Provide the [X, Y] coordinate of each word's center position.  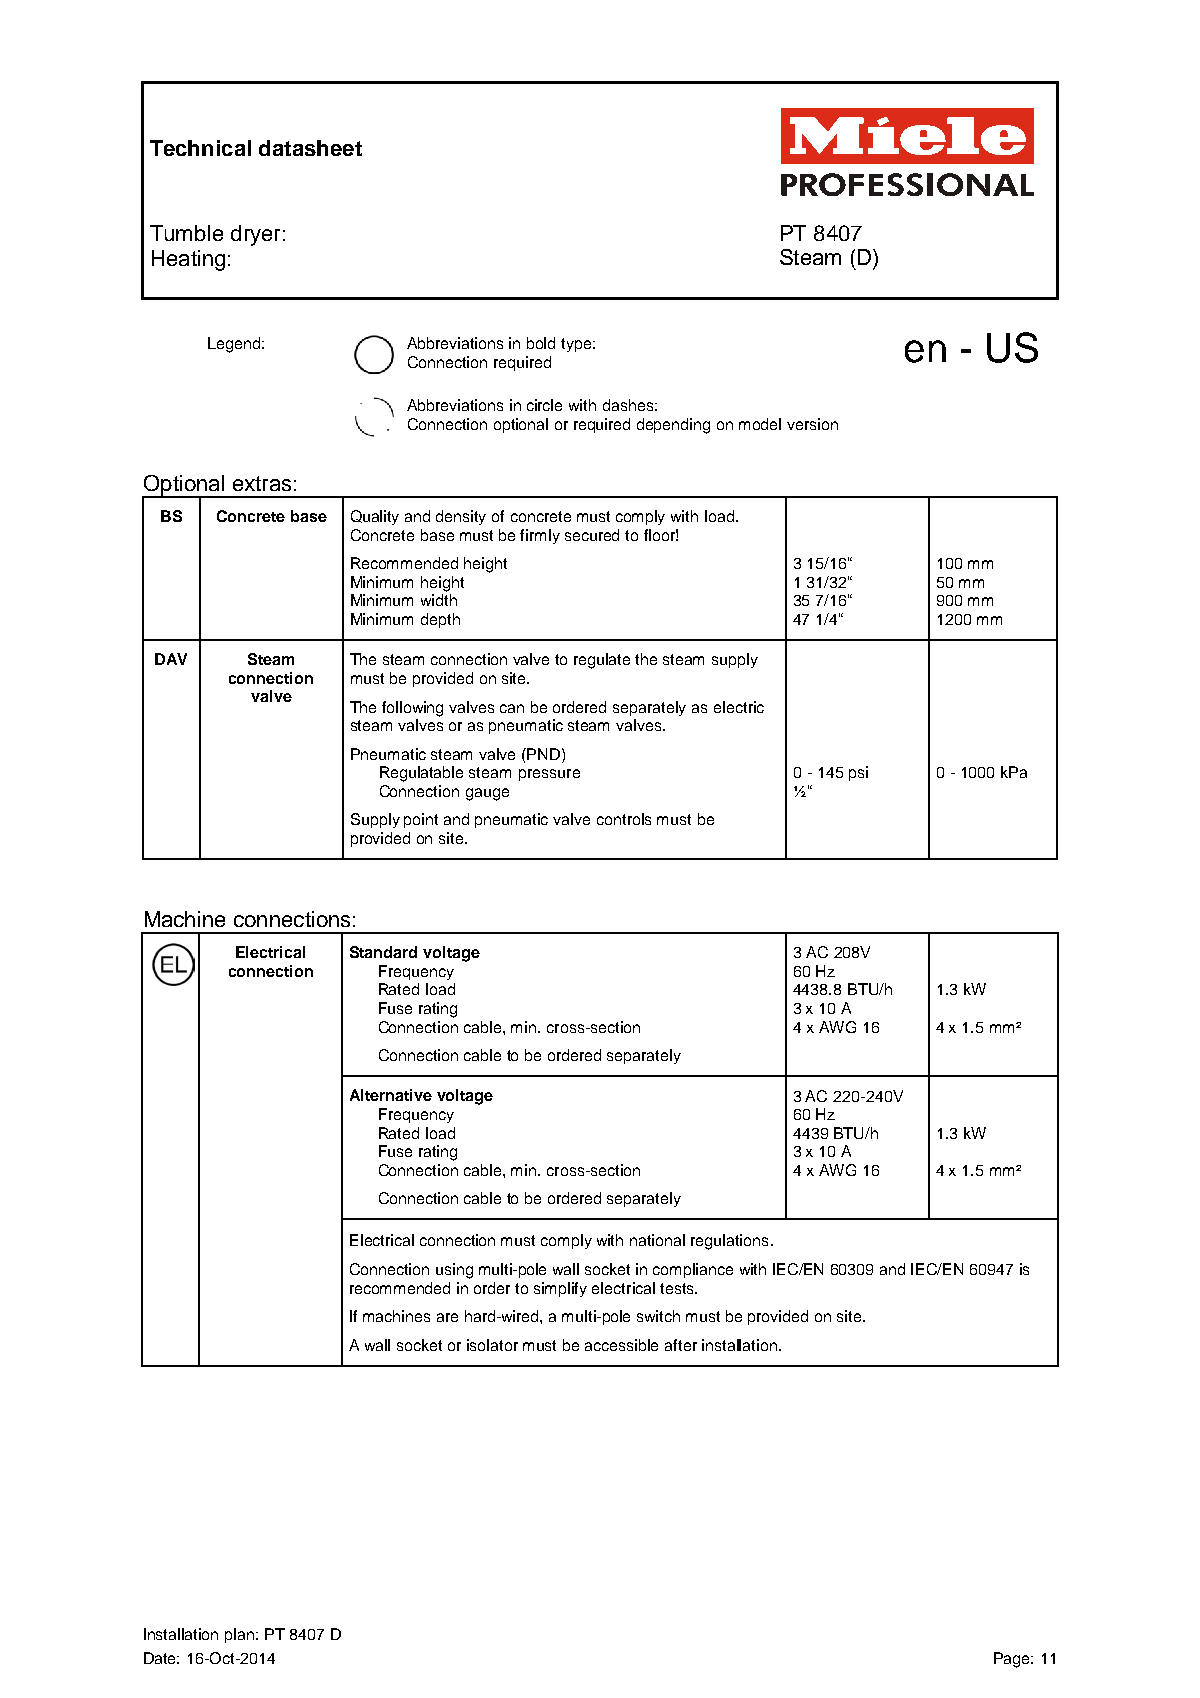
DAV [171, 659]
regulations [729, 1242]
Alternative [391, 1095]
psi [858, 773]
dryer [255, 235]
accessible [621, 1345]
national [657, 1240]
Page [1013, 1660]
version [812, 424]
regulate [602, 661]
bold [541, 343]
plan [241, 1635]
